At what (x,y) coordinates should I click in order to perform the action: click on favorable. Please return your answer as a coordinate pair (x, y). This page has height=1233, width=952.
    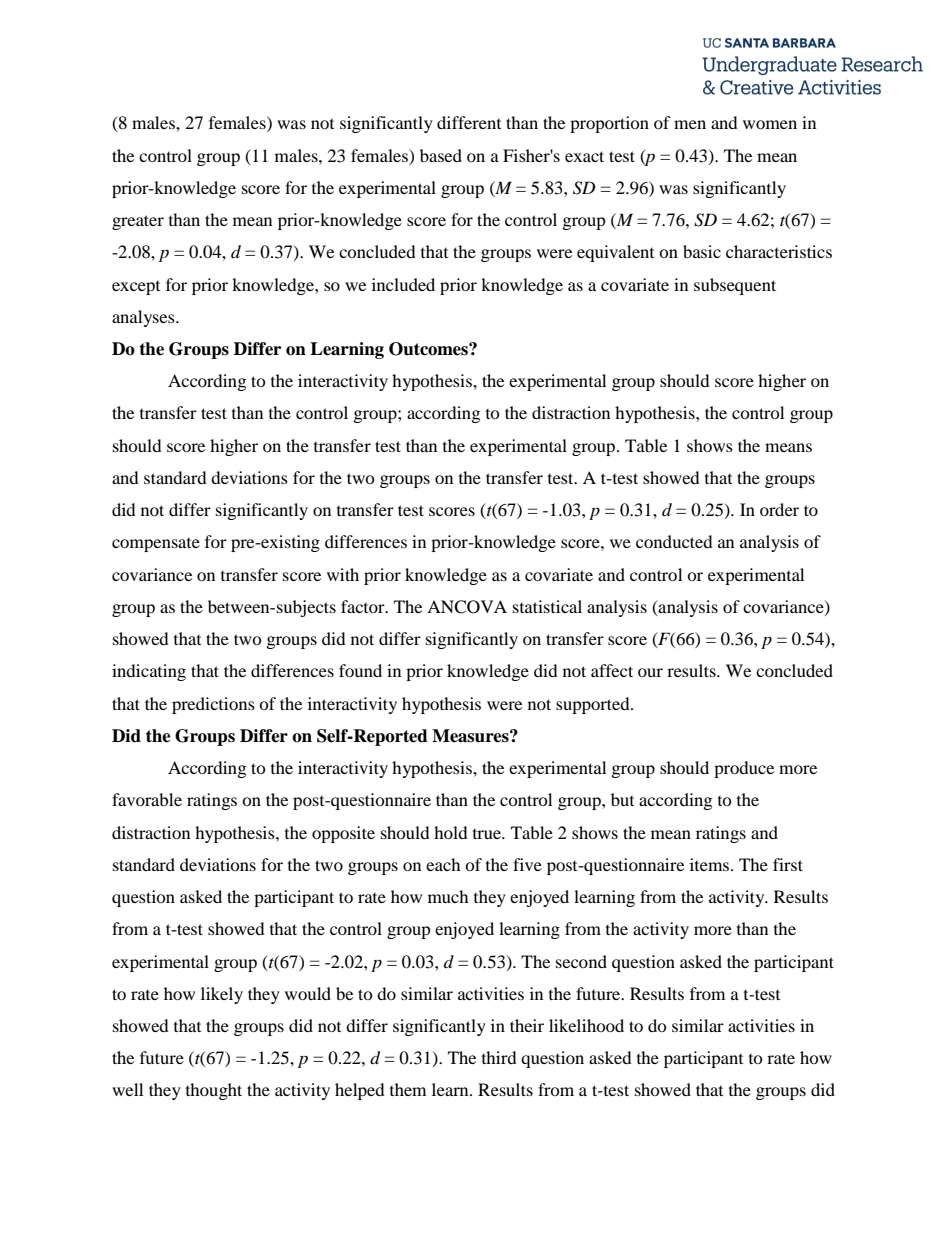
    Looking at the image, I should click on (147, 799).
